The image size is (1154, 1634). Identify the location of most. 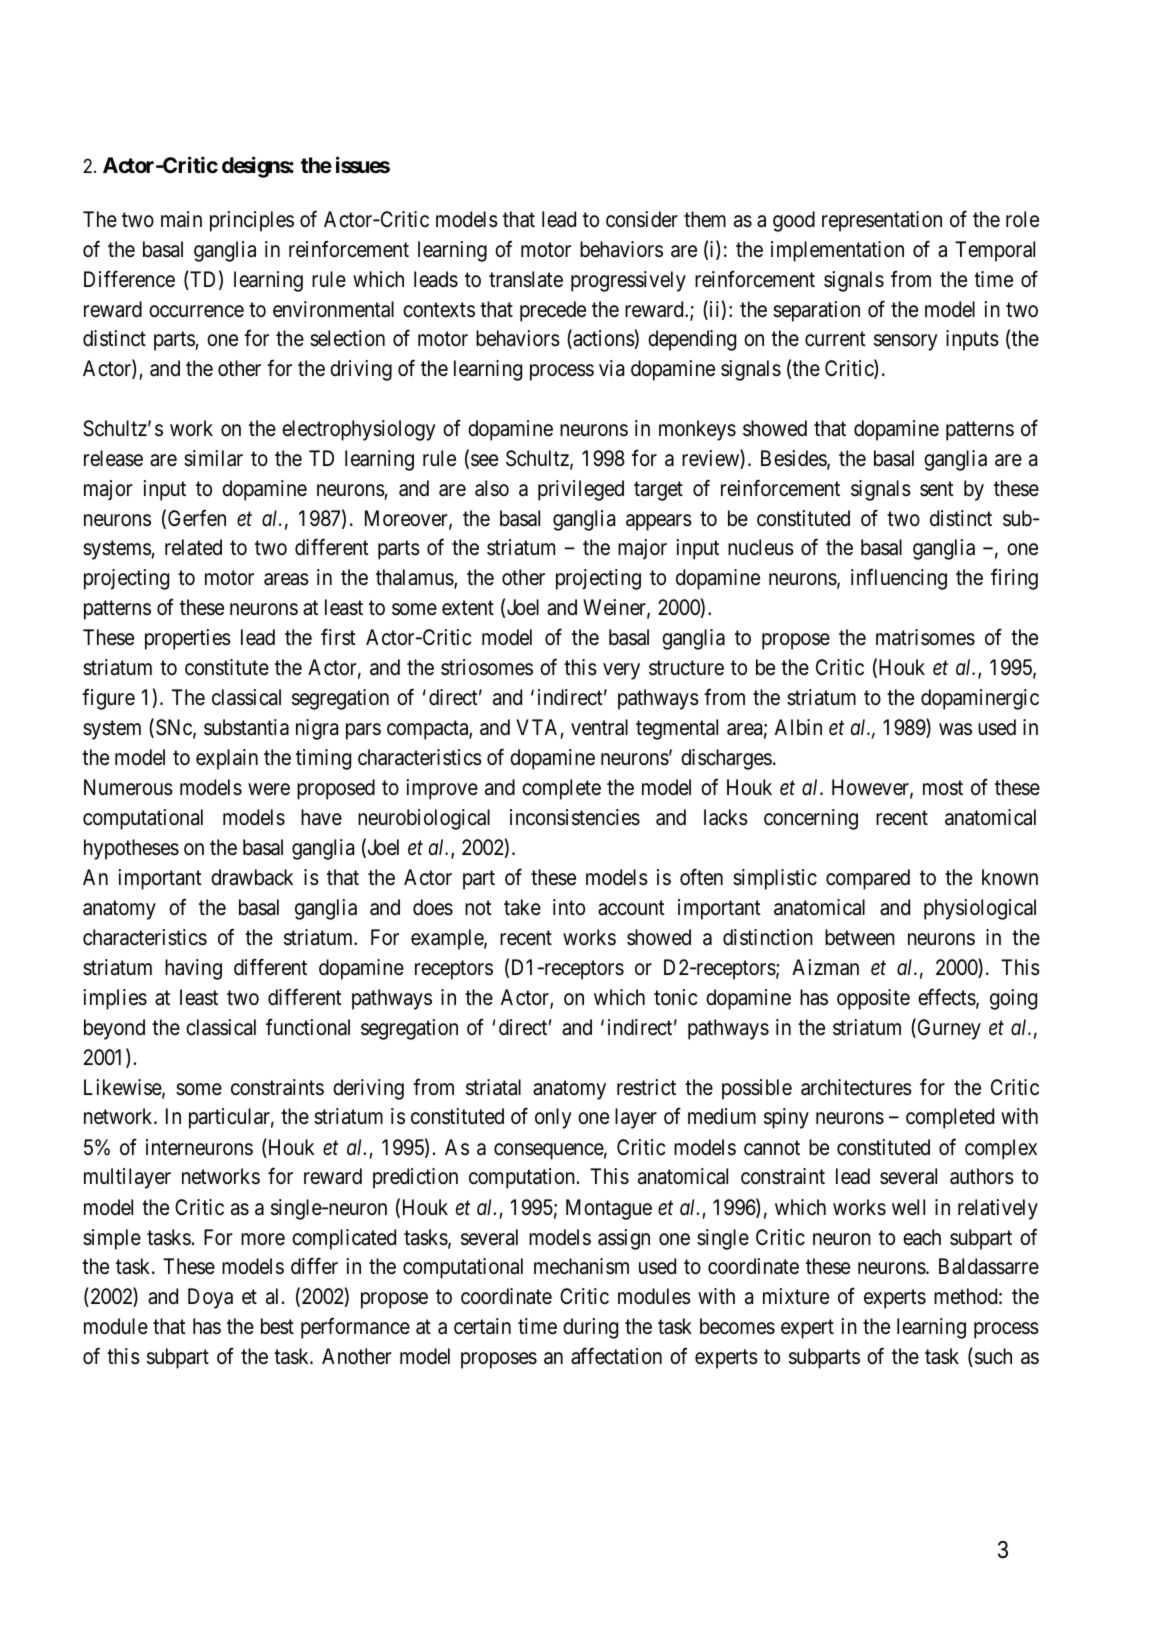
(943, 788).
